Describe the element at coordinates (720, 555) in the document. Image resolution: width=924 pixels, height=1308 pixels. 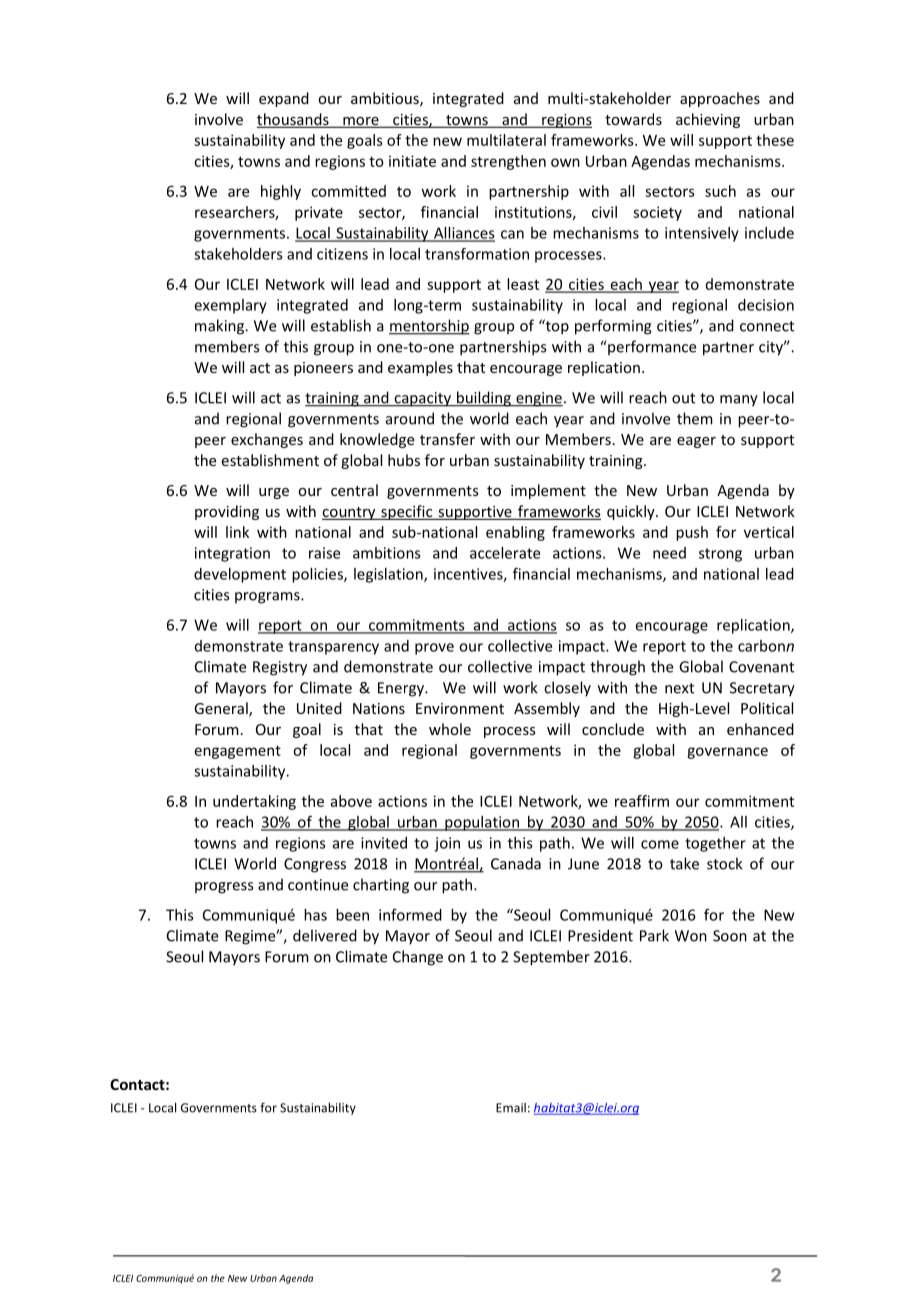
I see `strong` at that location.
